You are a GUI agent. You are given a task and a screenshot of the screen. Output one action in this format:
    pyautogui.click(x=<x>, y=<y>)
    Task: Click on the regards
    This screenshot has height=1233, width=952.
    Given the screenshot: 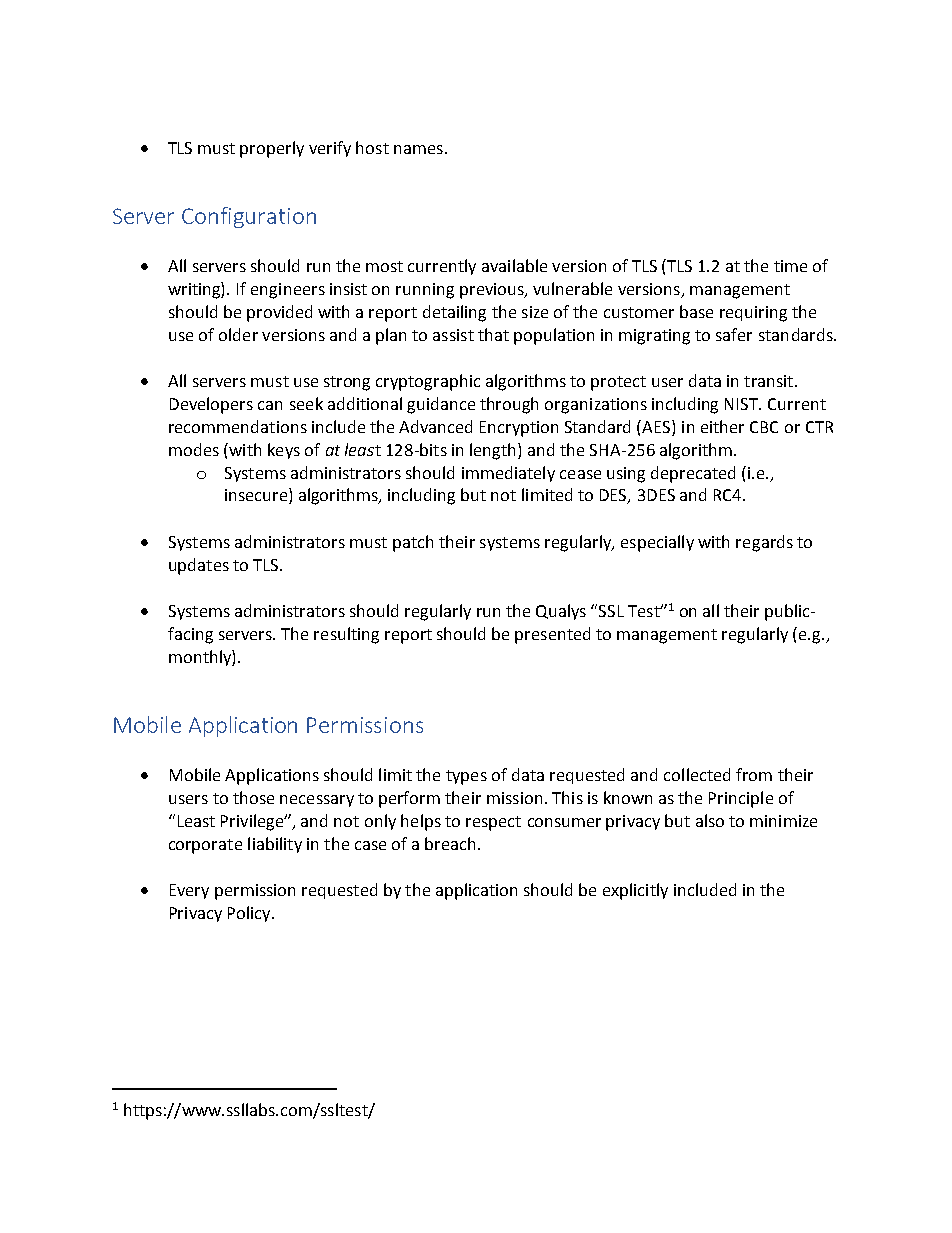 What is the action you would take?
    pyautogui.click(x=764, y=543)
